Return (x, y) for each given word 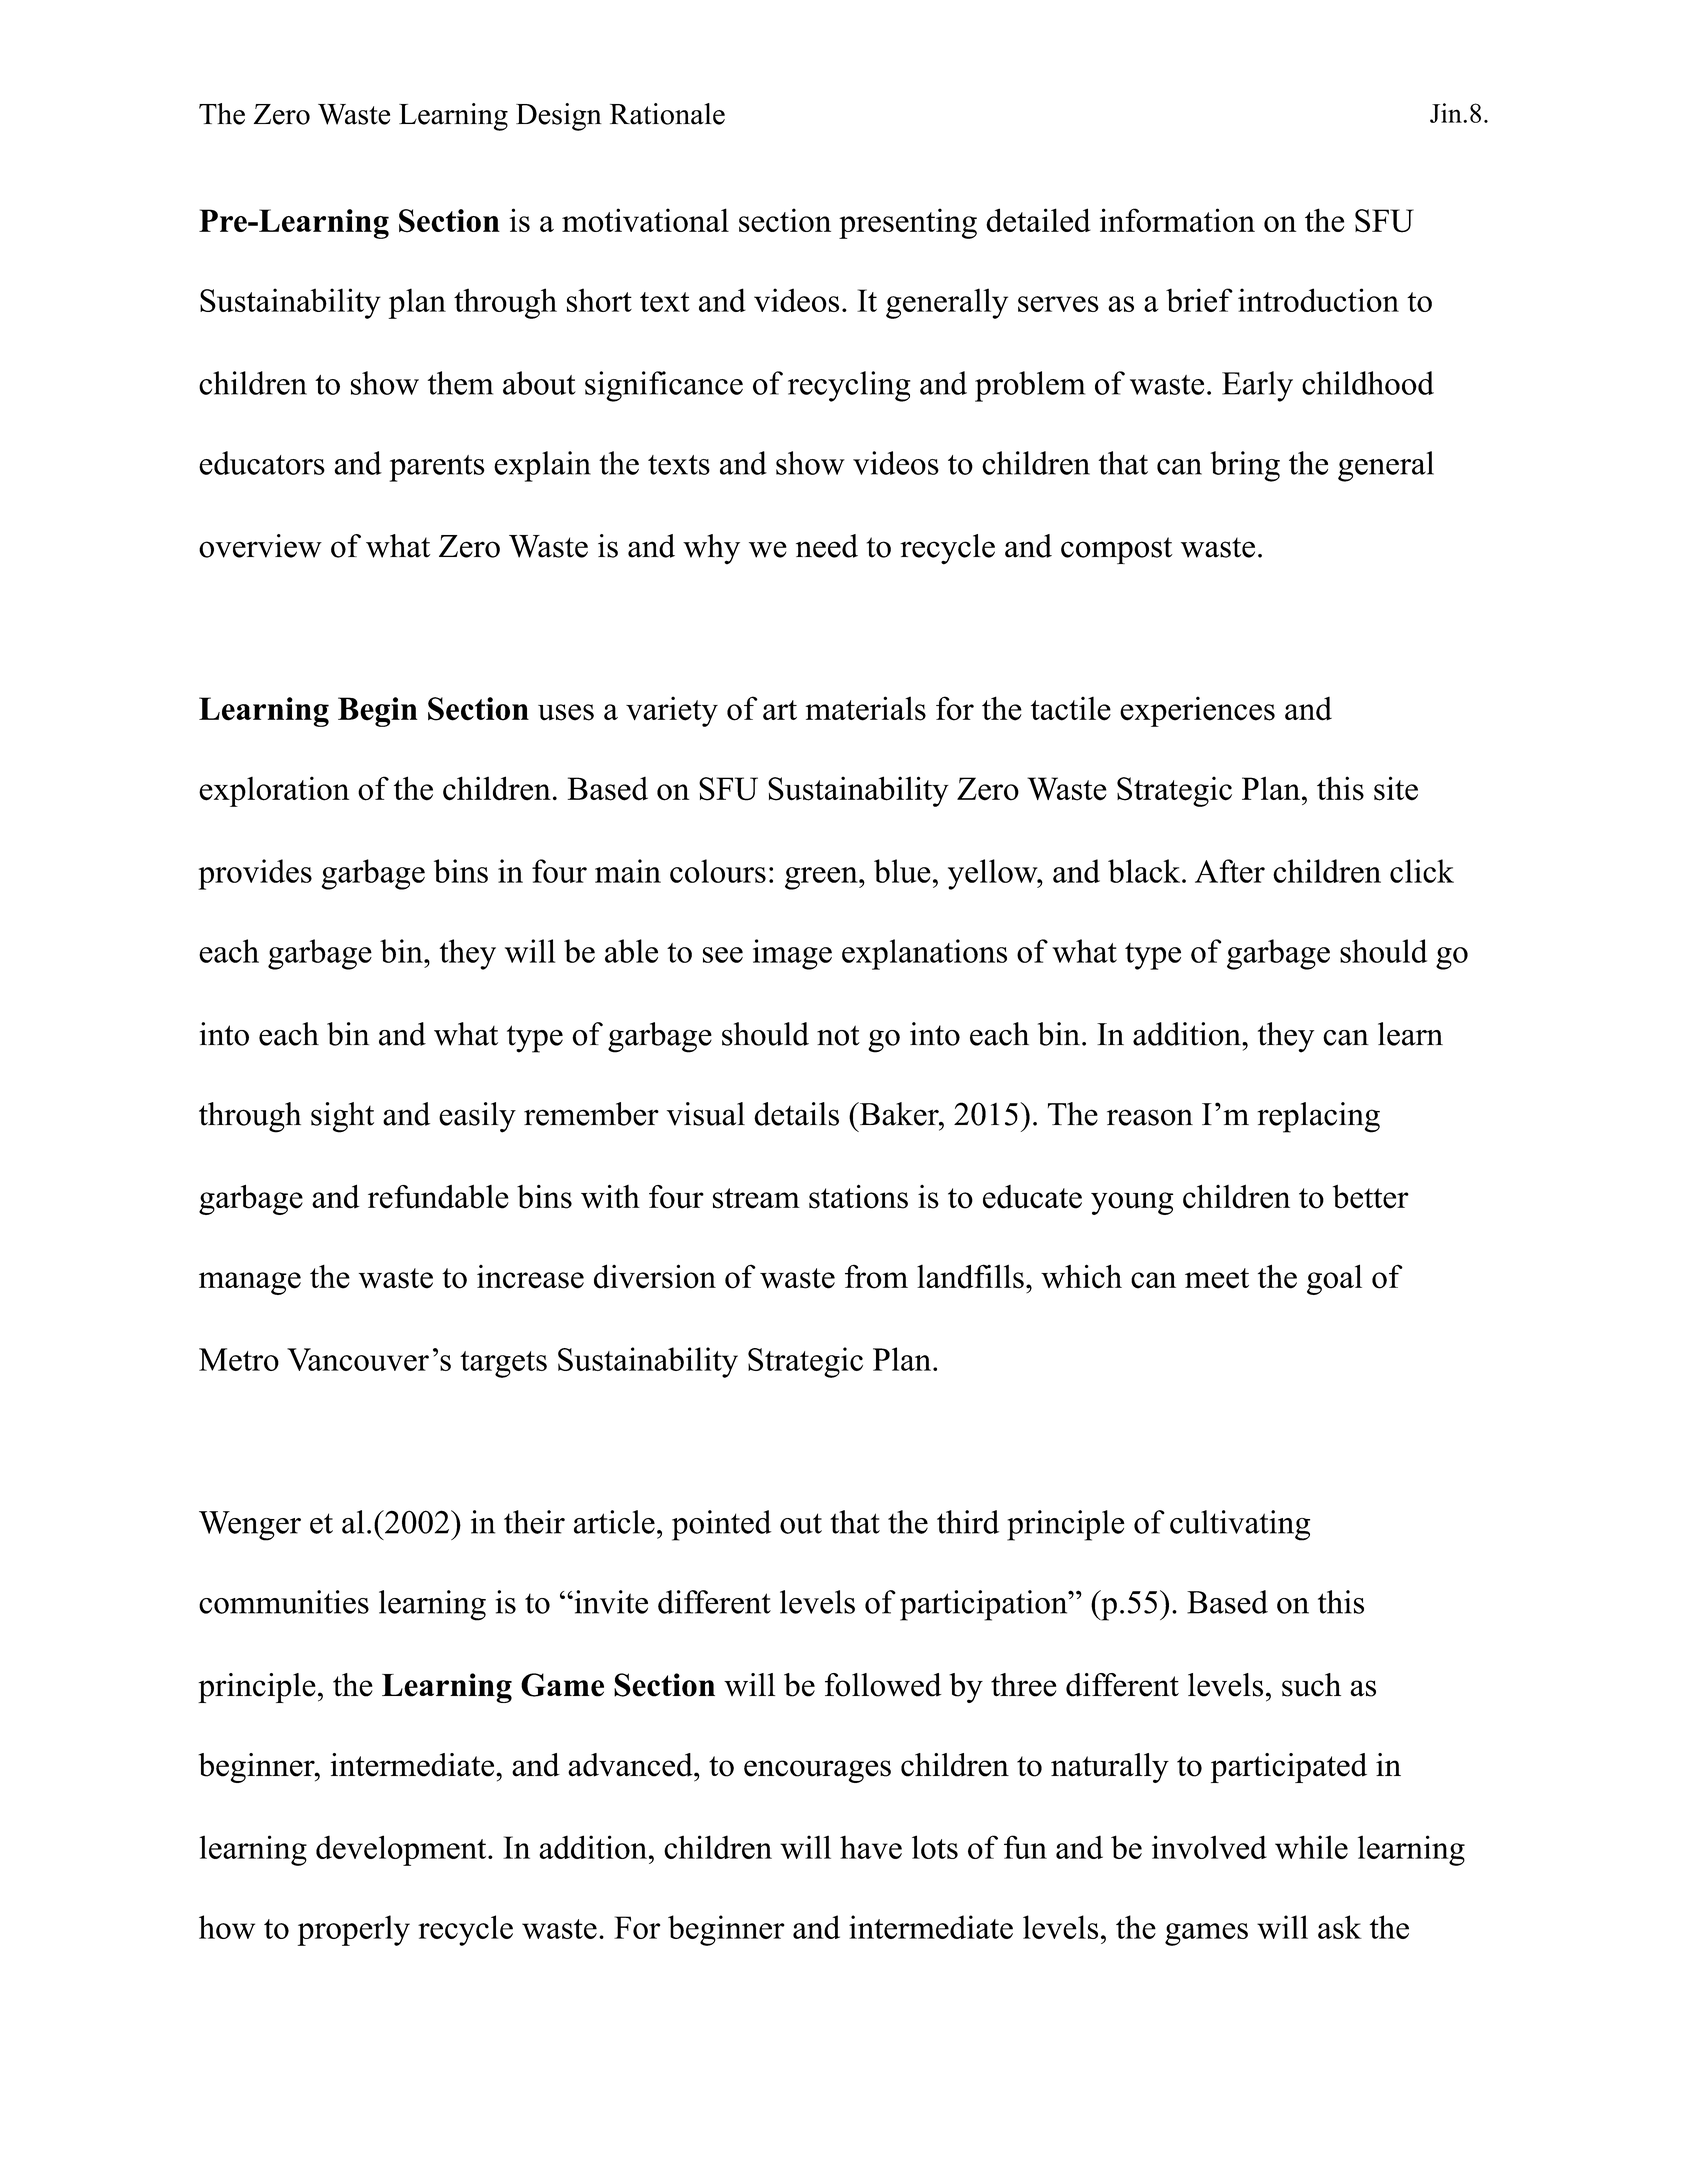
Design (559, 117)
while (1311, 1847)
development (402, 1850)
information (1177, 220)
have (871, 1847)
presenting (908, 223)
